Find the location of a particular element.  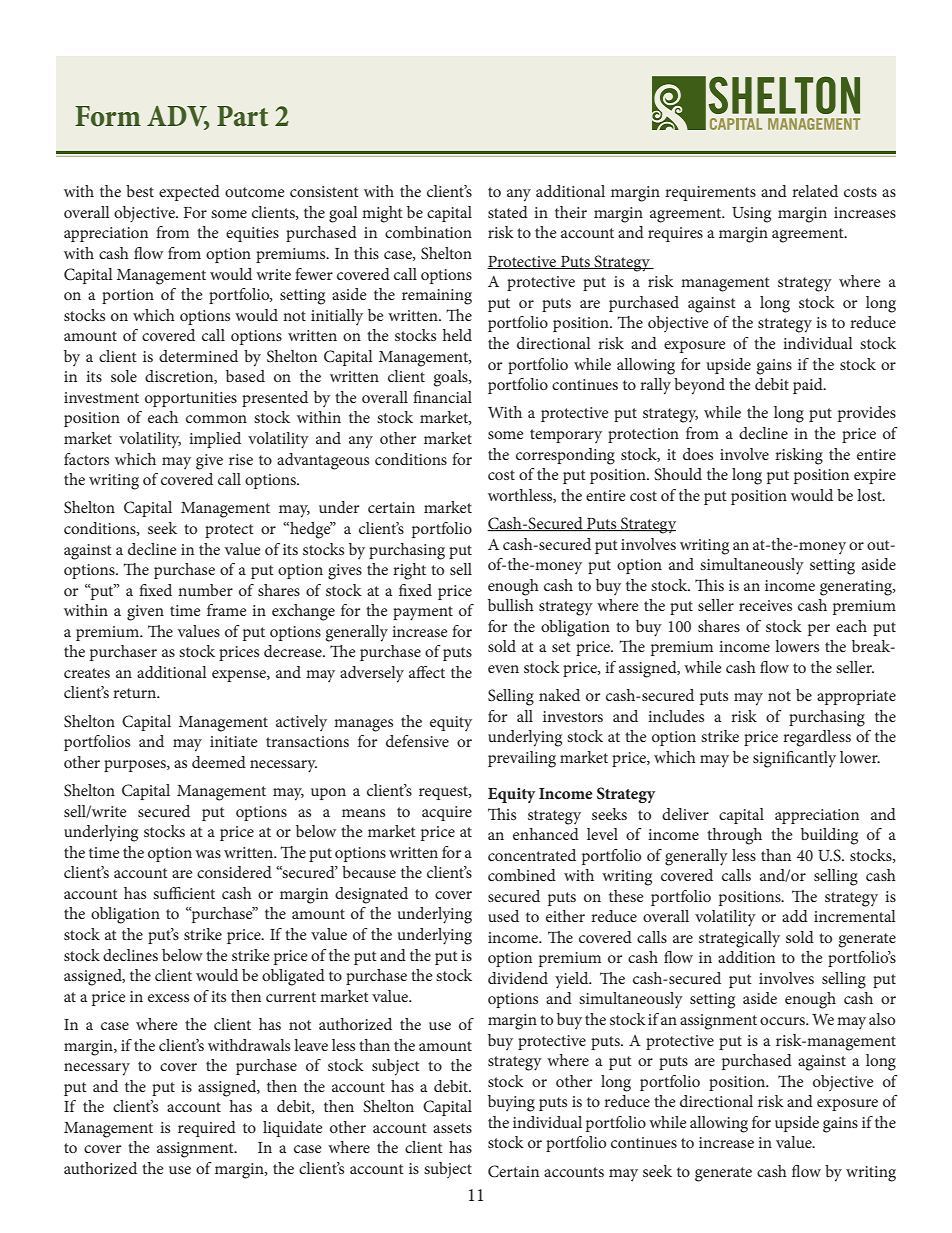

financial is located at coordinates (442, 397).
